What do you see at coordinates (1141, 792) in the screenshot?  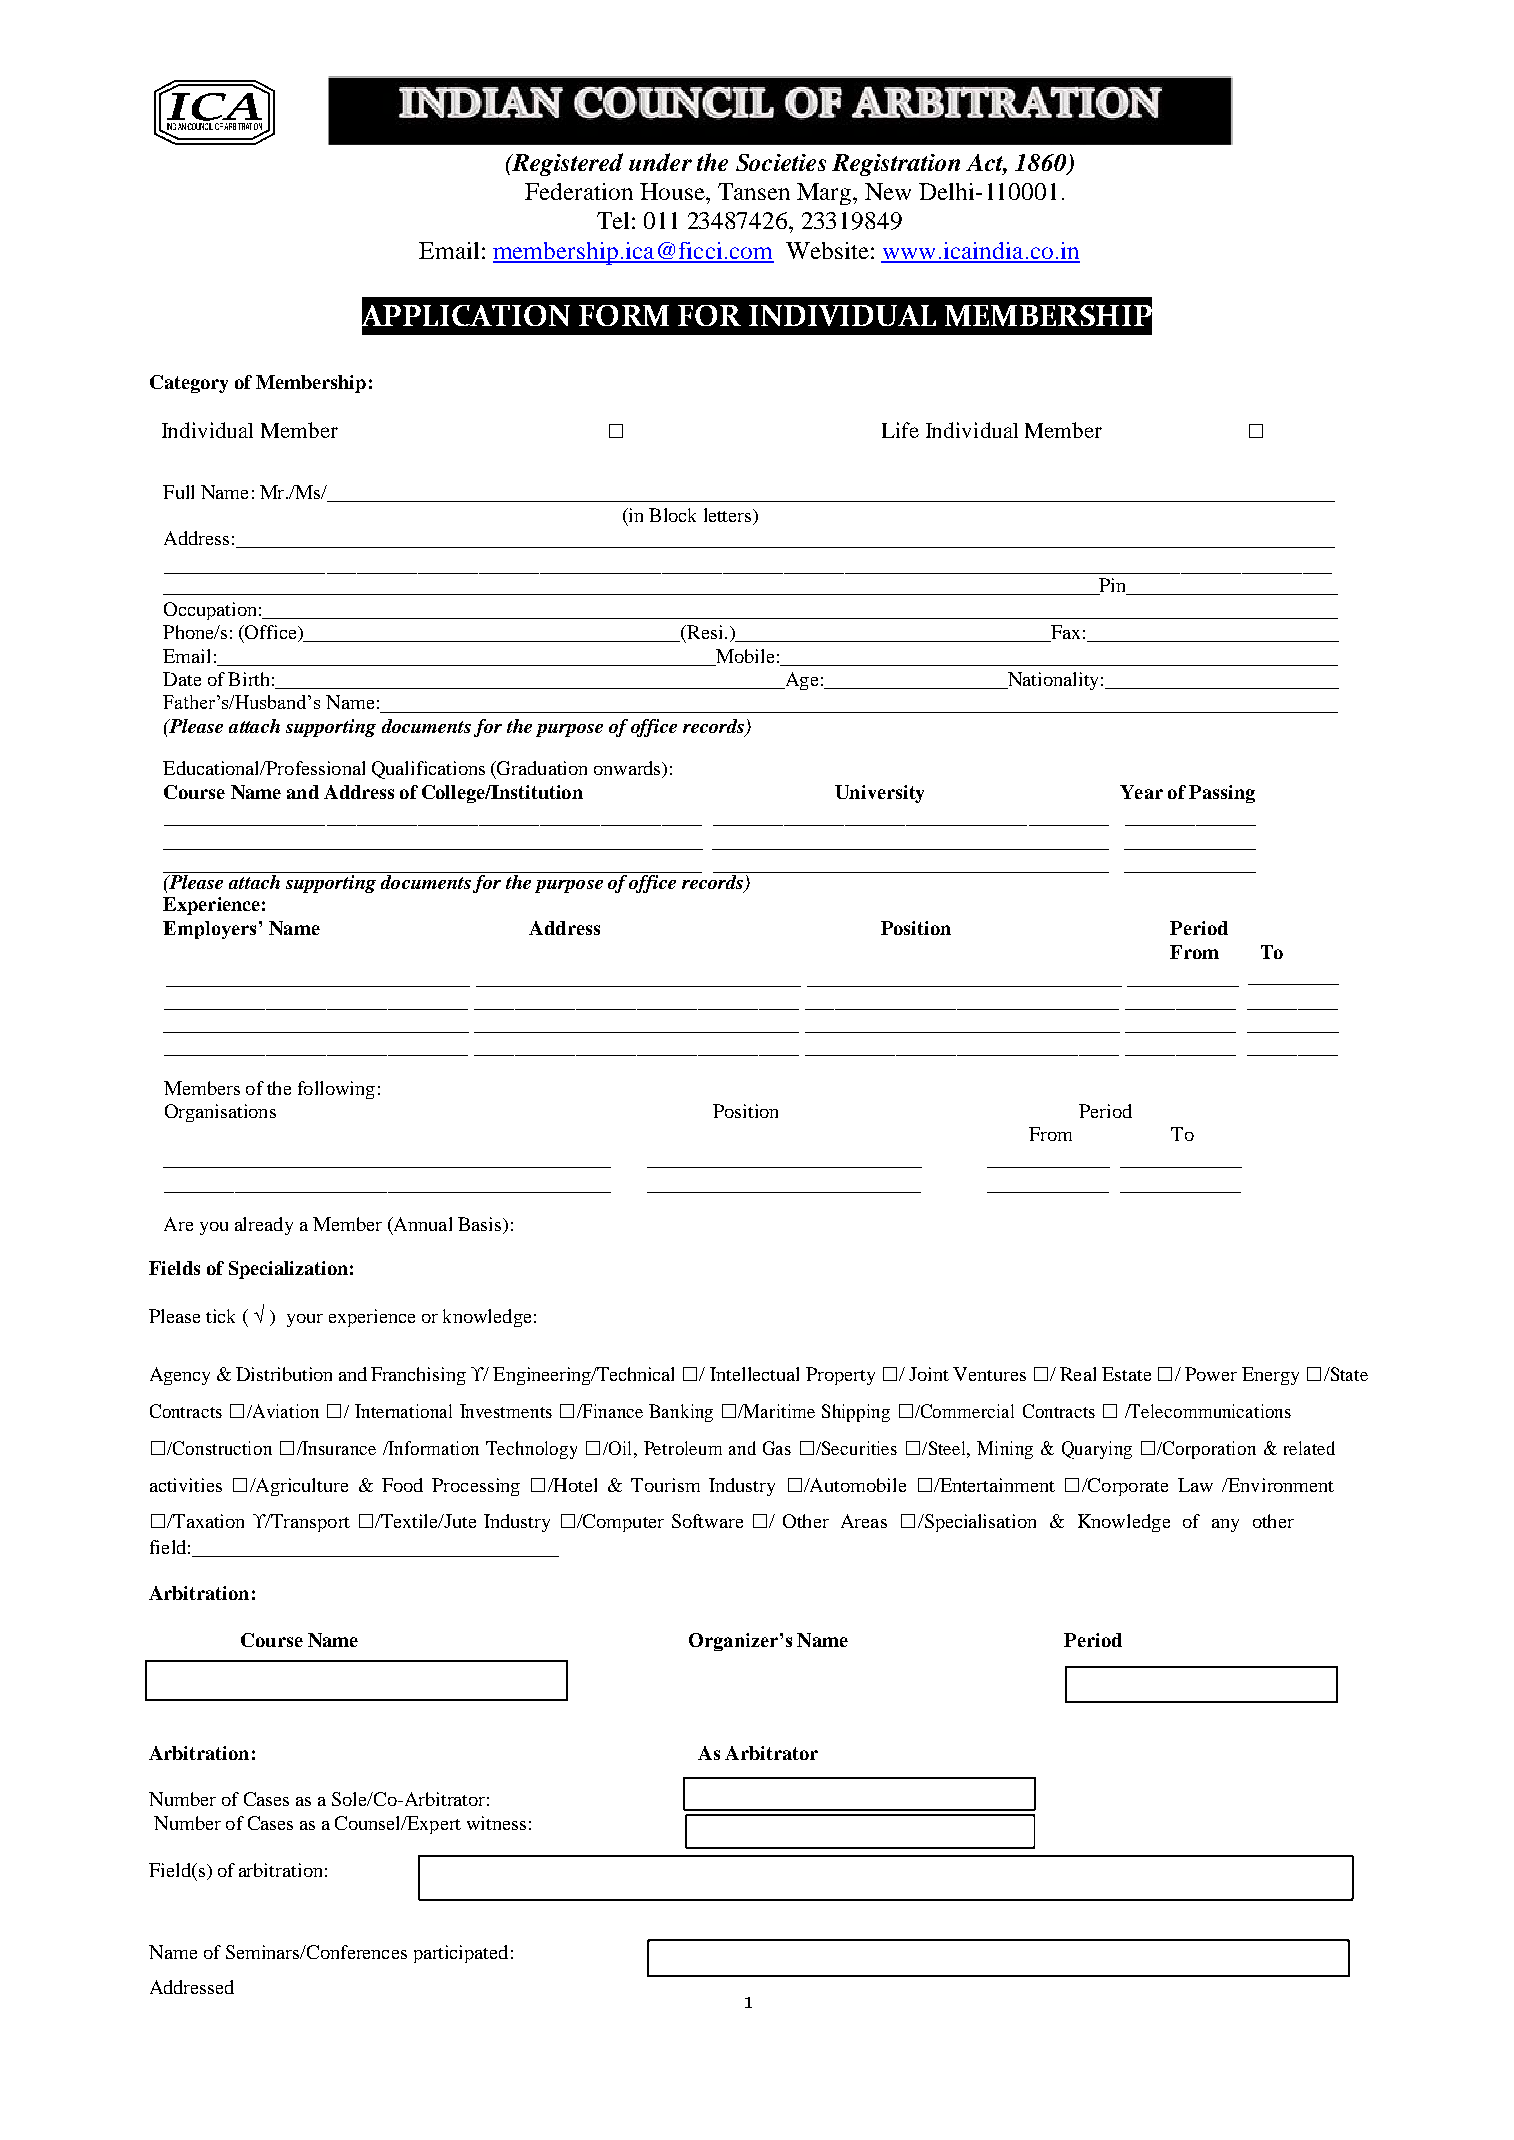 I see `Year` at bounding box center [1141, 792].
